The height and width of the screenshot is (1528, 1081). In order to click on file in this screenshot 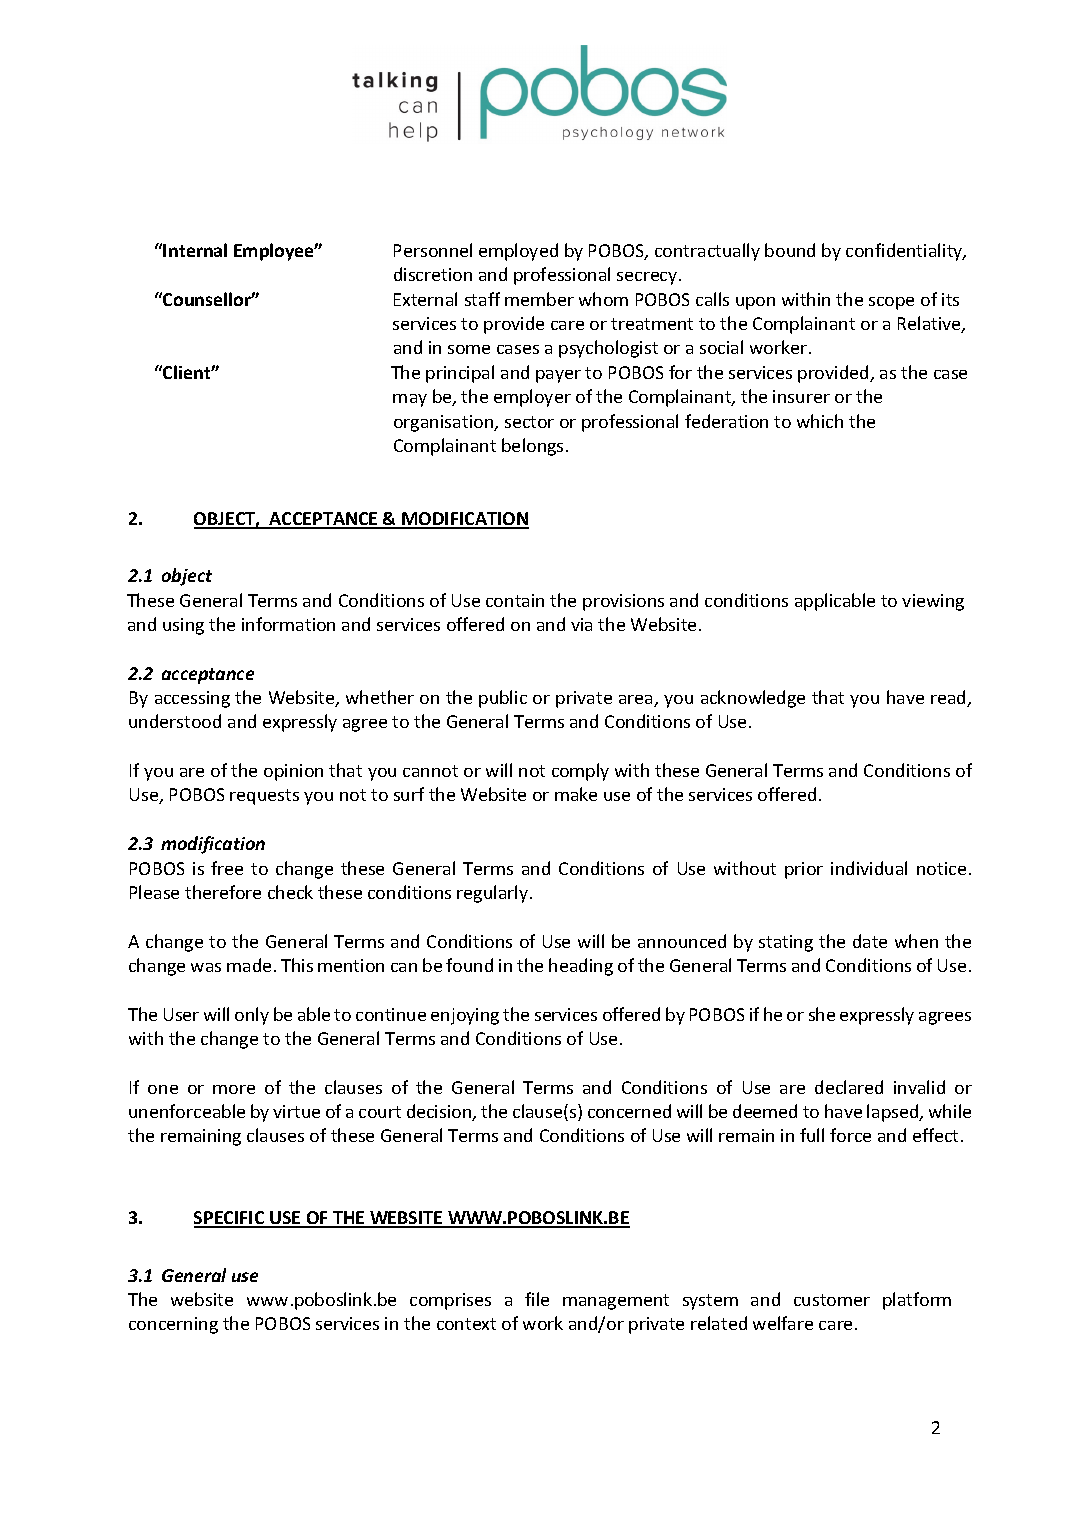, I will do `click(537, 1299)`.
